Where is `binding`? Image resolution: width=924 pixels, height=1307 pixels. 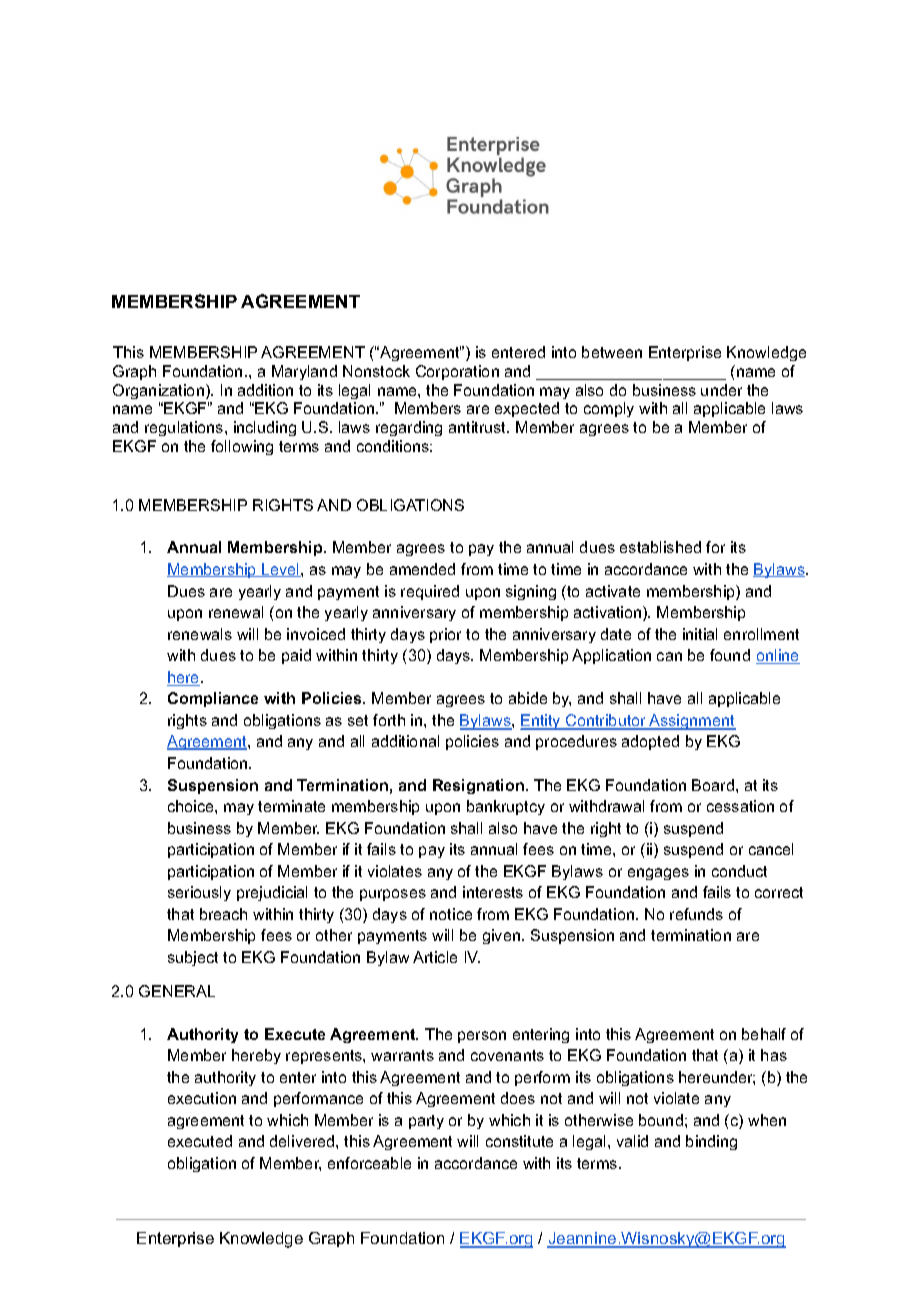
binding is located at coordinates (711, 1142).
